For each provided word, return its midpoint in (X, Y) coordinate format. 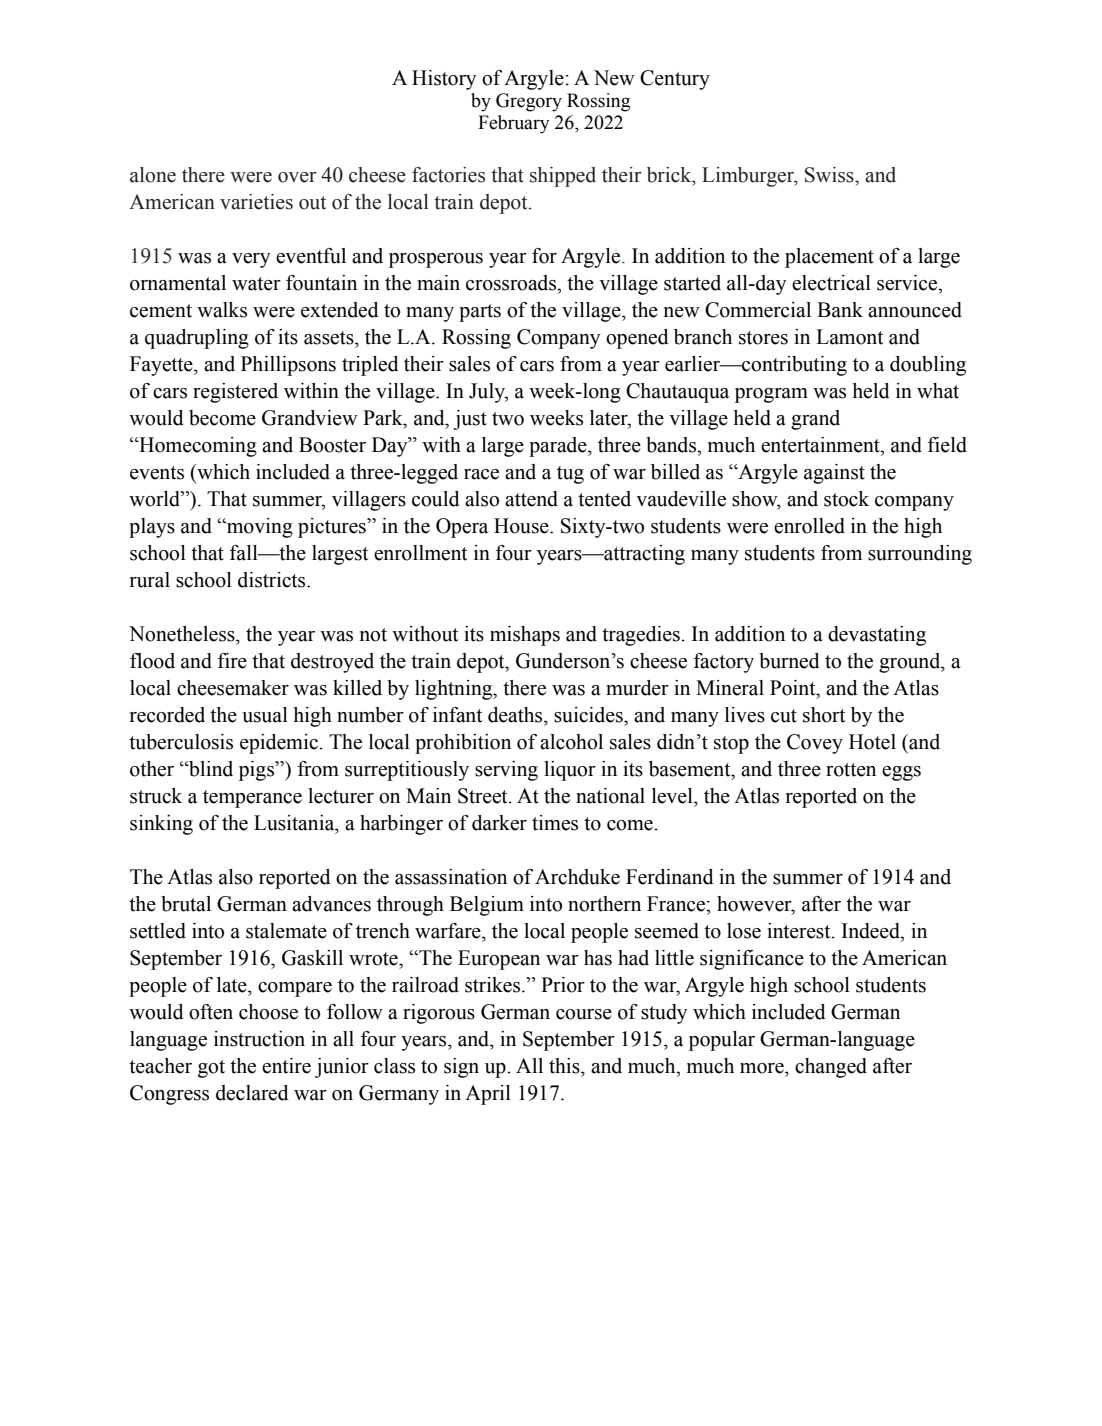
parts (480, 313)
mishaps (525, 636)
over (297, 177)
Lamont (849, 337)
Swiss (830, 175)
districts (273, 580)
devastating (877, 636)
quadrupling (197, 339)
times (555, 823)
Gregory (529, 102)
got (211, 1069)
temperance (252, 799)
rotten (851, 770)
